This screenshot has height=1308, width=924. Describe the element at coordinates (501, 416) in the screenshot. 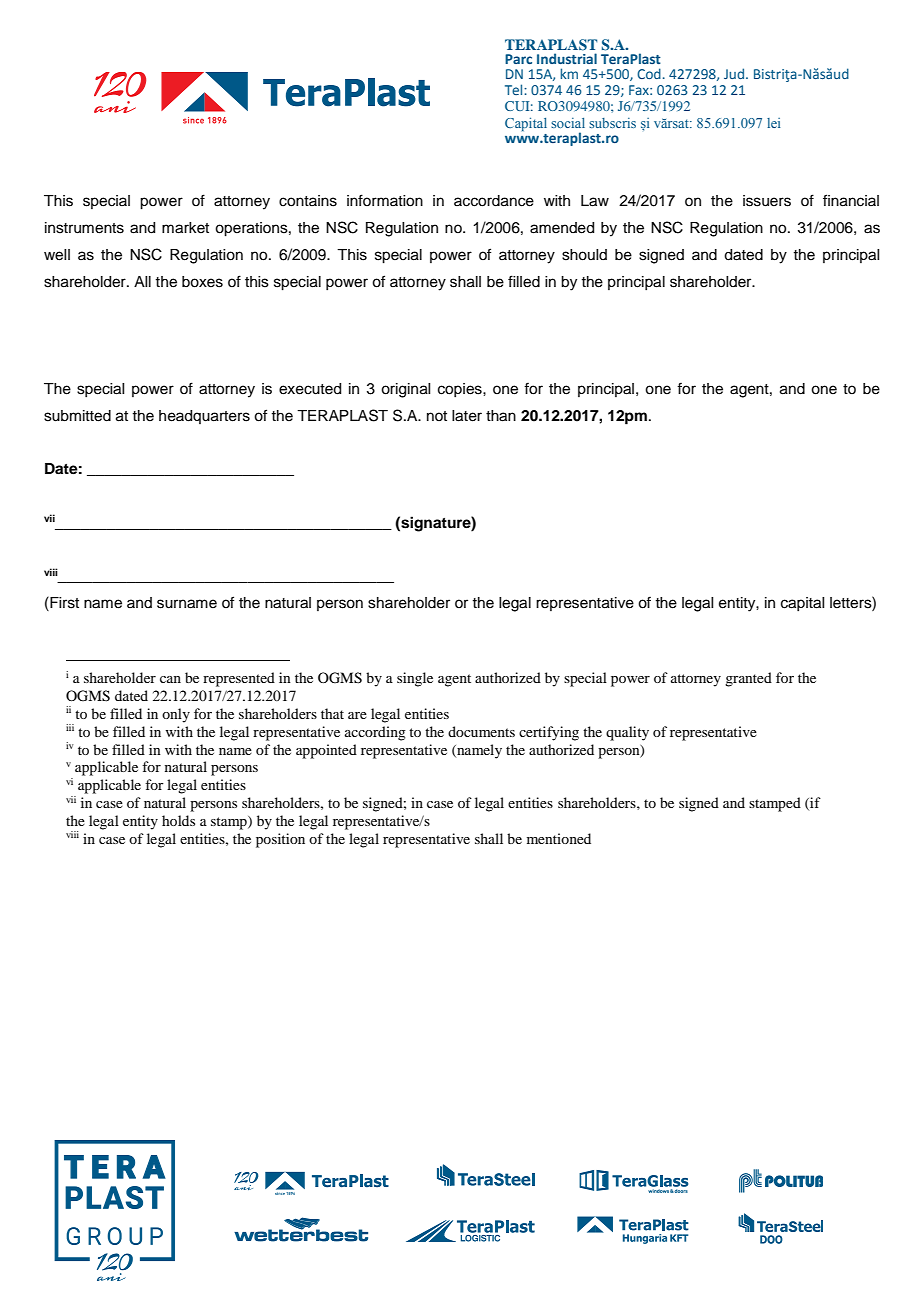

I see `than` at that location.
